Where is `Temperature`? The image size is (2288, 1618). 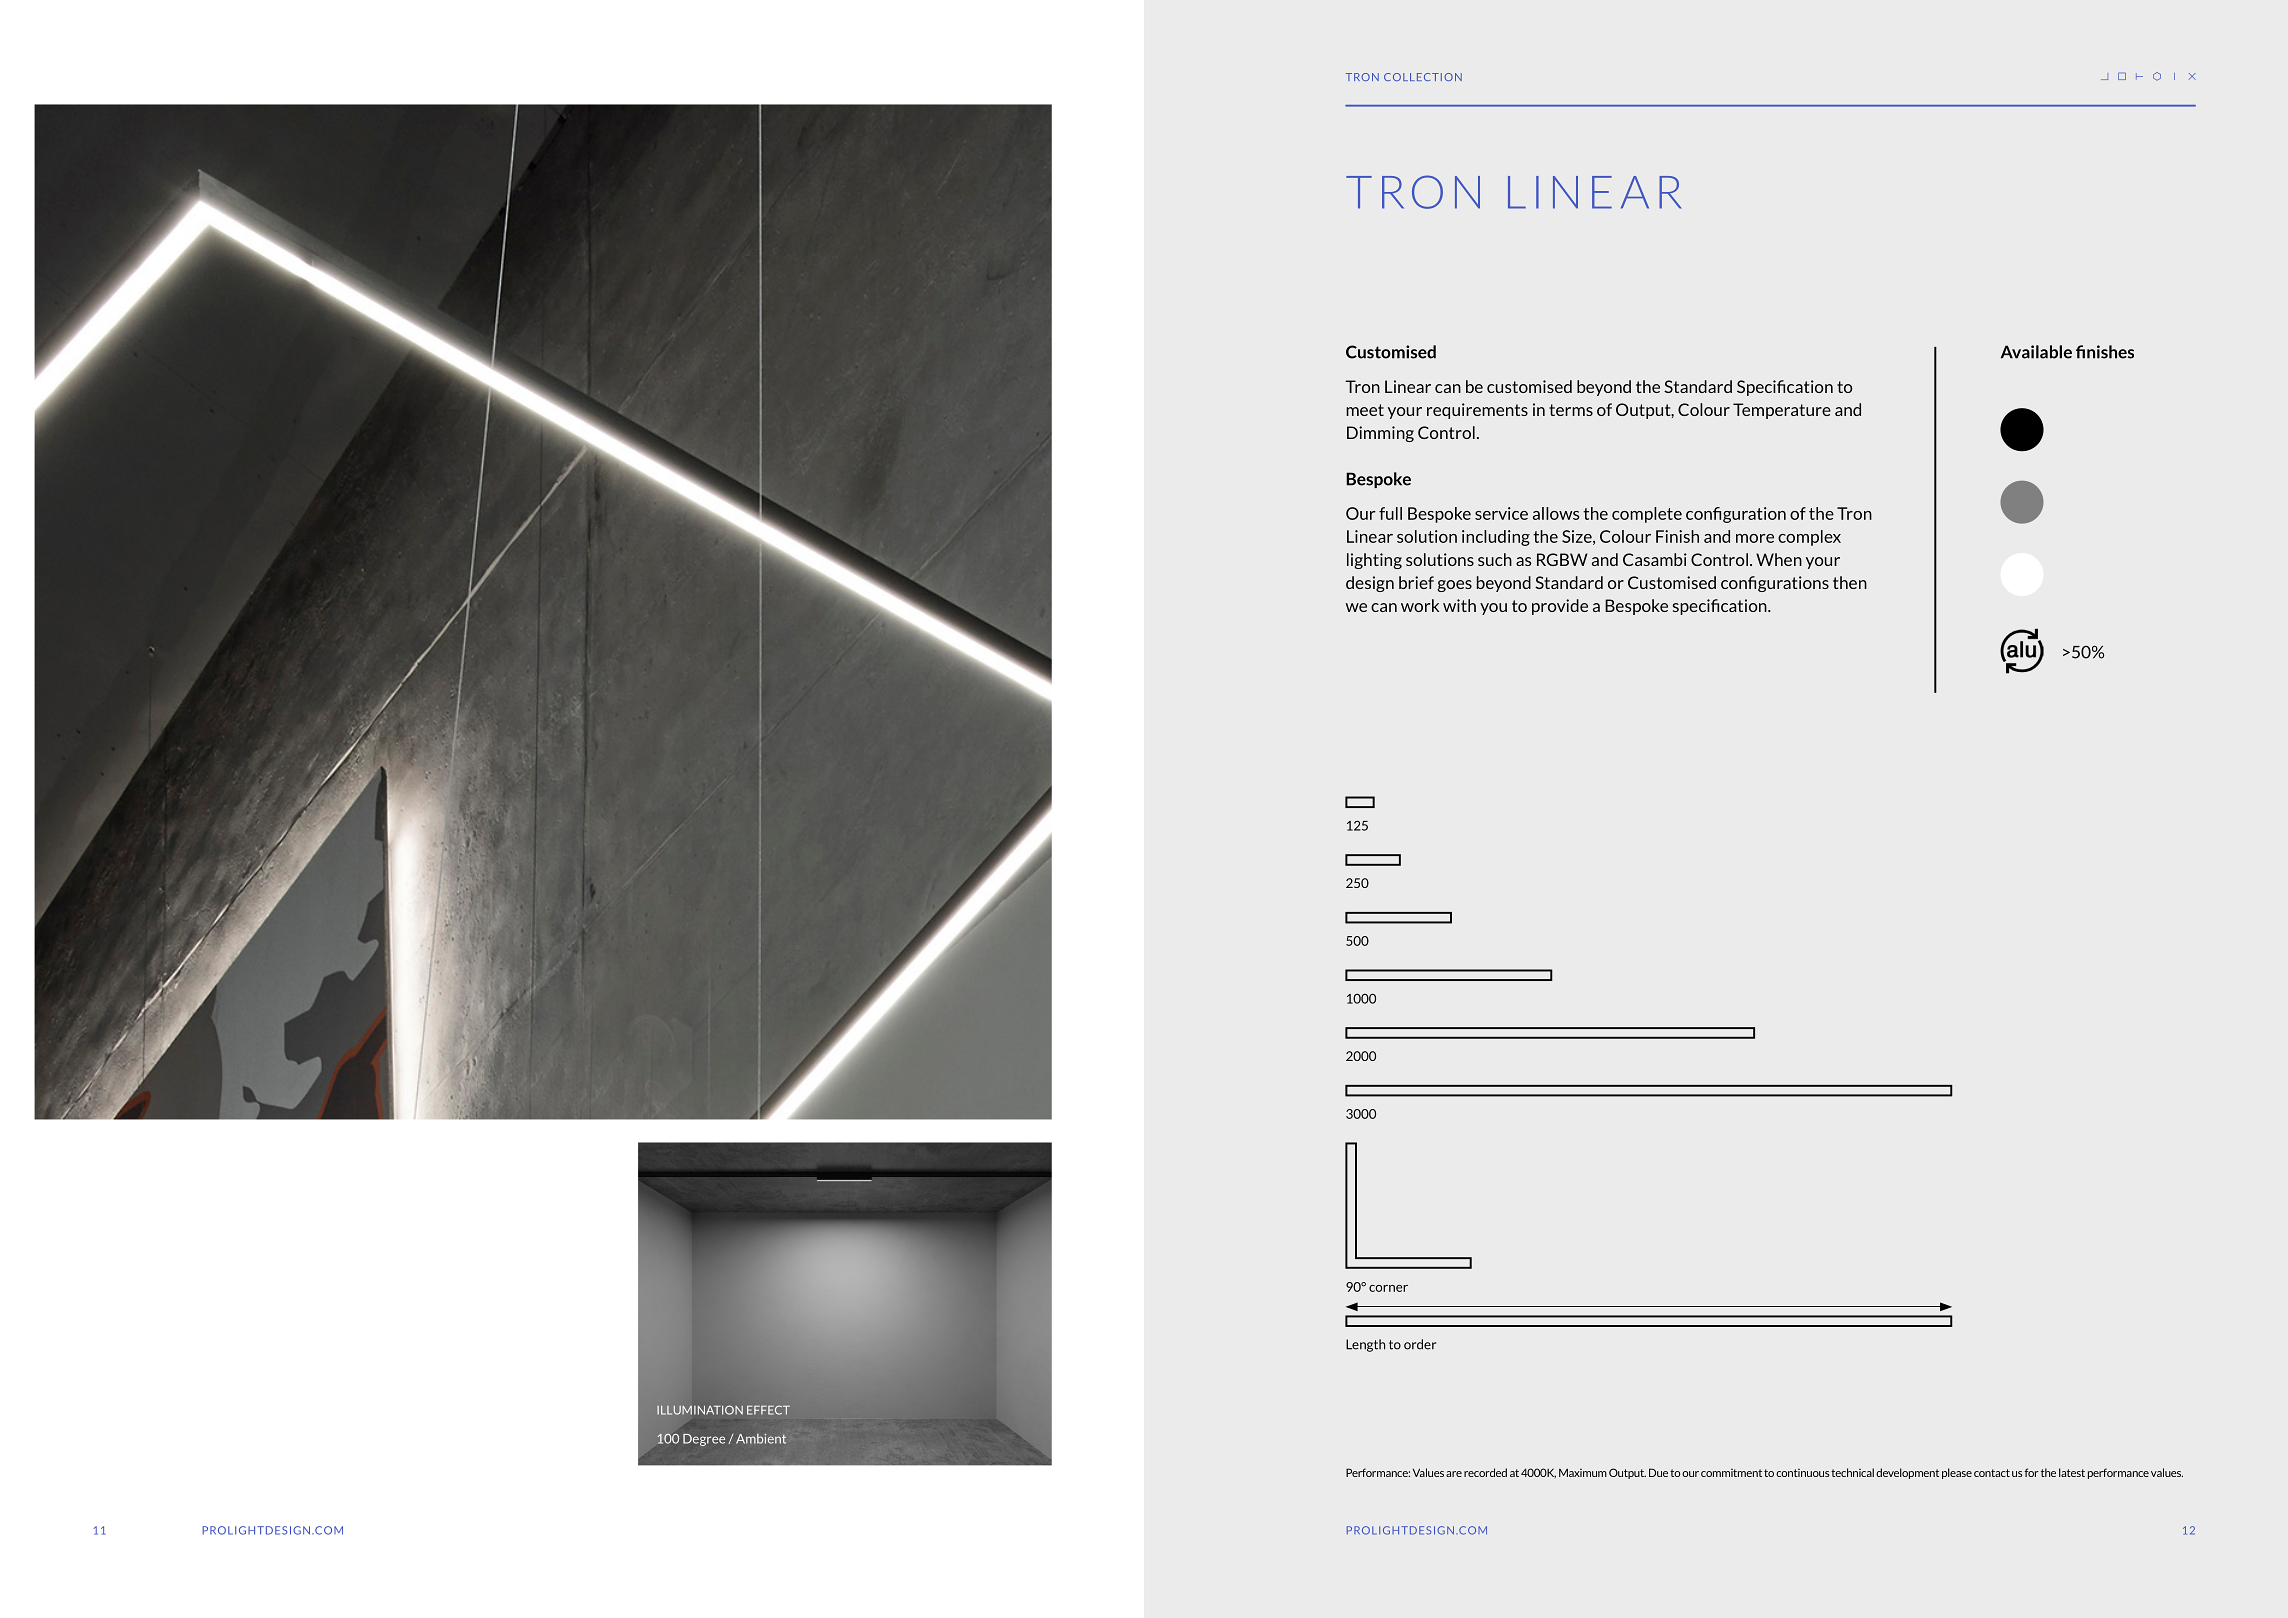 Temperature is located at coordinates (1782, 411).
